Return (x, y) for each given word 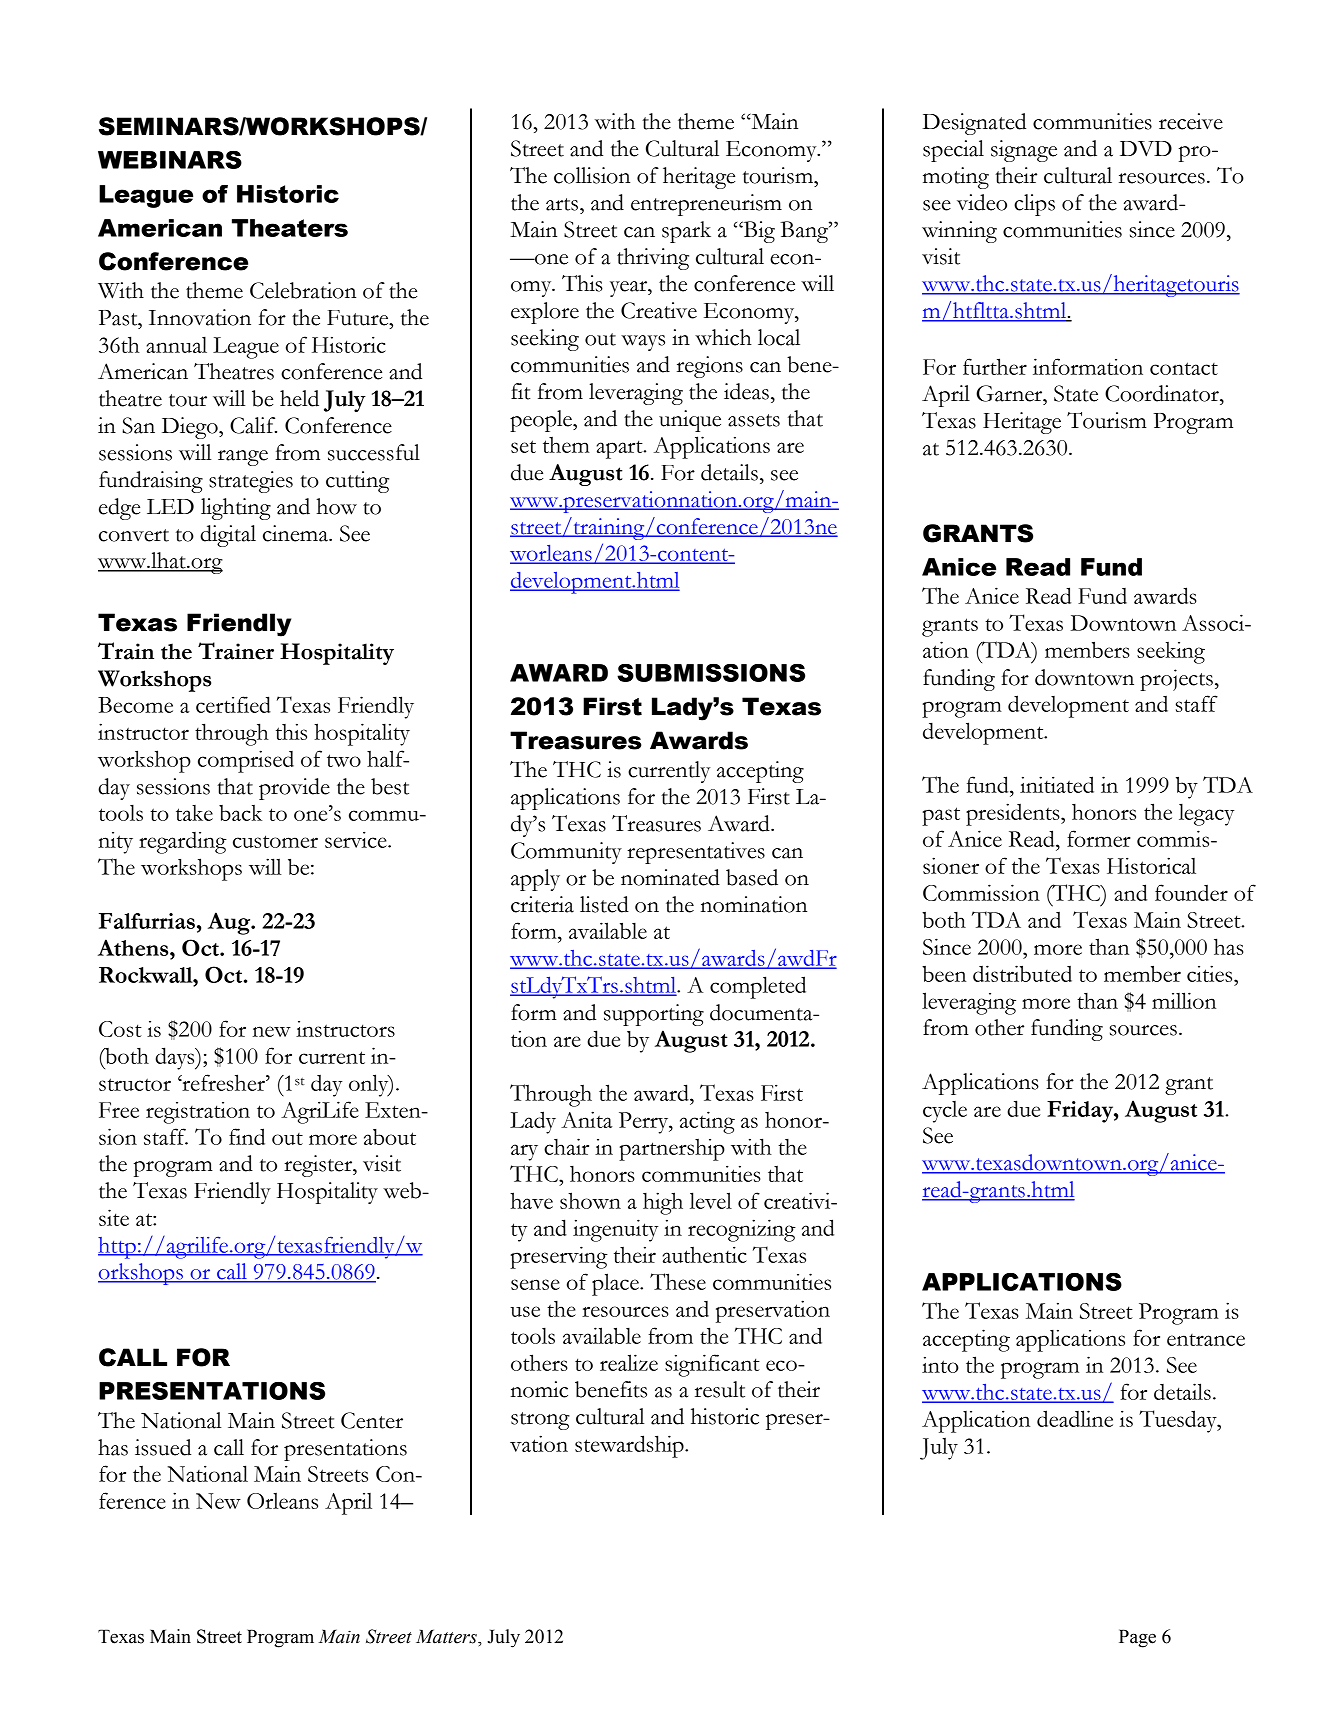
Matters (447, 1636)
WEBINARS (170, 160)
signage (1024, 151)
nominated (670, 877)
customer (275, 841)
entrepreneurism (706, 205)
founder (1191, 892)
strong (540, 1421)
